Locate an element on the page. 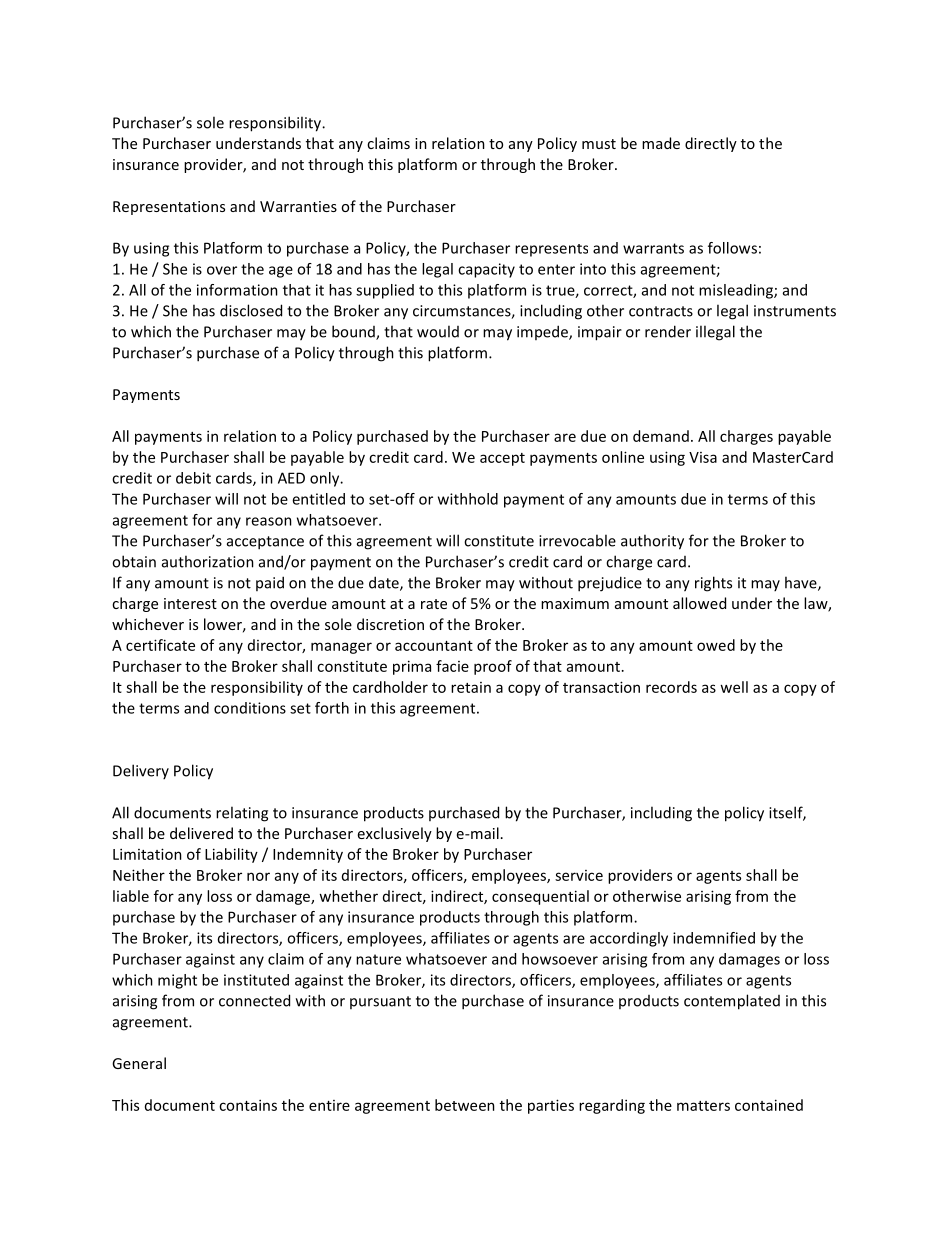 Image resolution: width=952 pixels, height=1233 pixels. capacity is located at coordinates (486, 270).
